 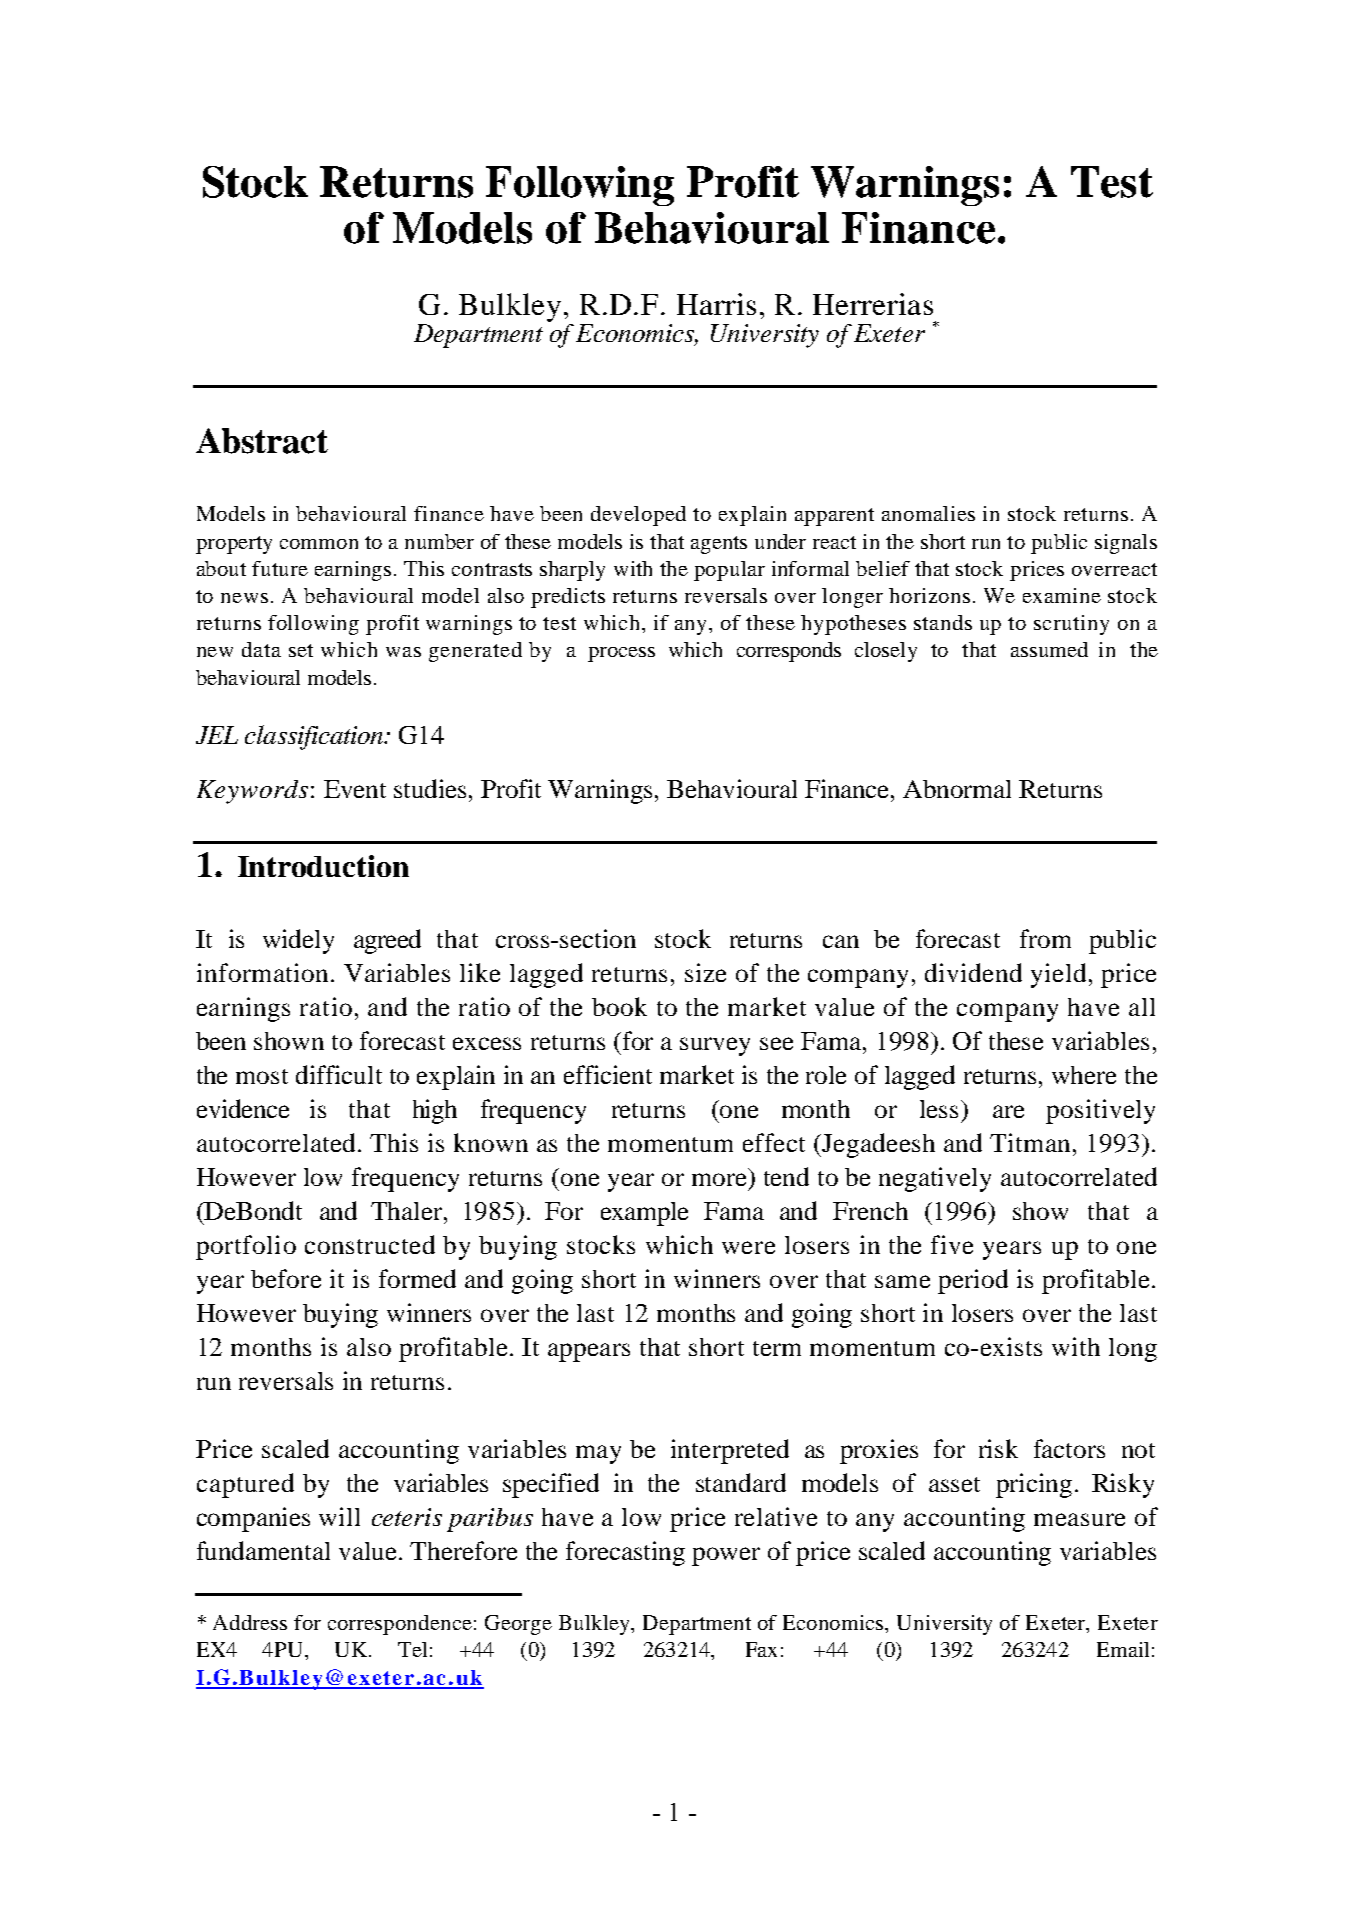 I want to click on anomalies, so click(x=928, y=513).
